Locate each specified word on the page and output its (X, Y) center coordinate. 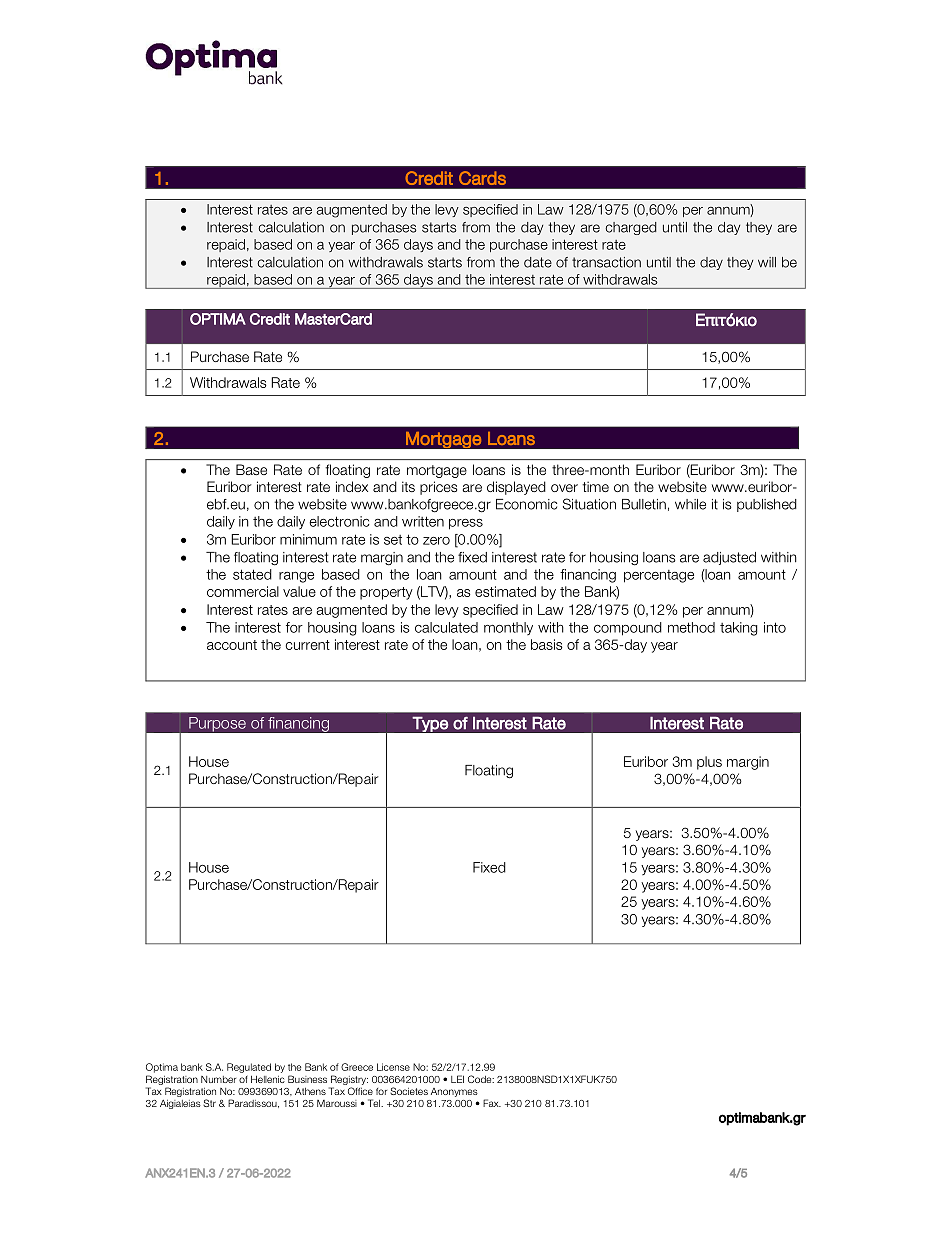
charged (631, 228)
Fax (492, 1103)
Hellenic (268, 1079)
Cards (482, 178)
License (393, 1067)
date (538, 262)
